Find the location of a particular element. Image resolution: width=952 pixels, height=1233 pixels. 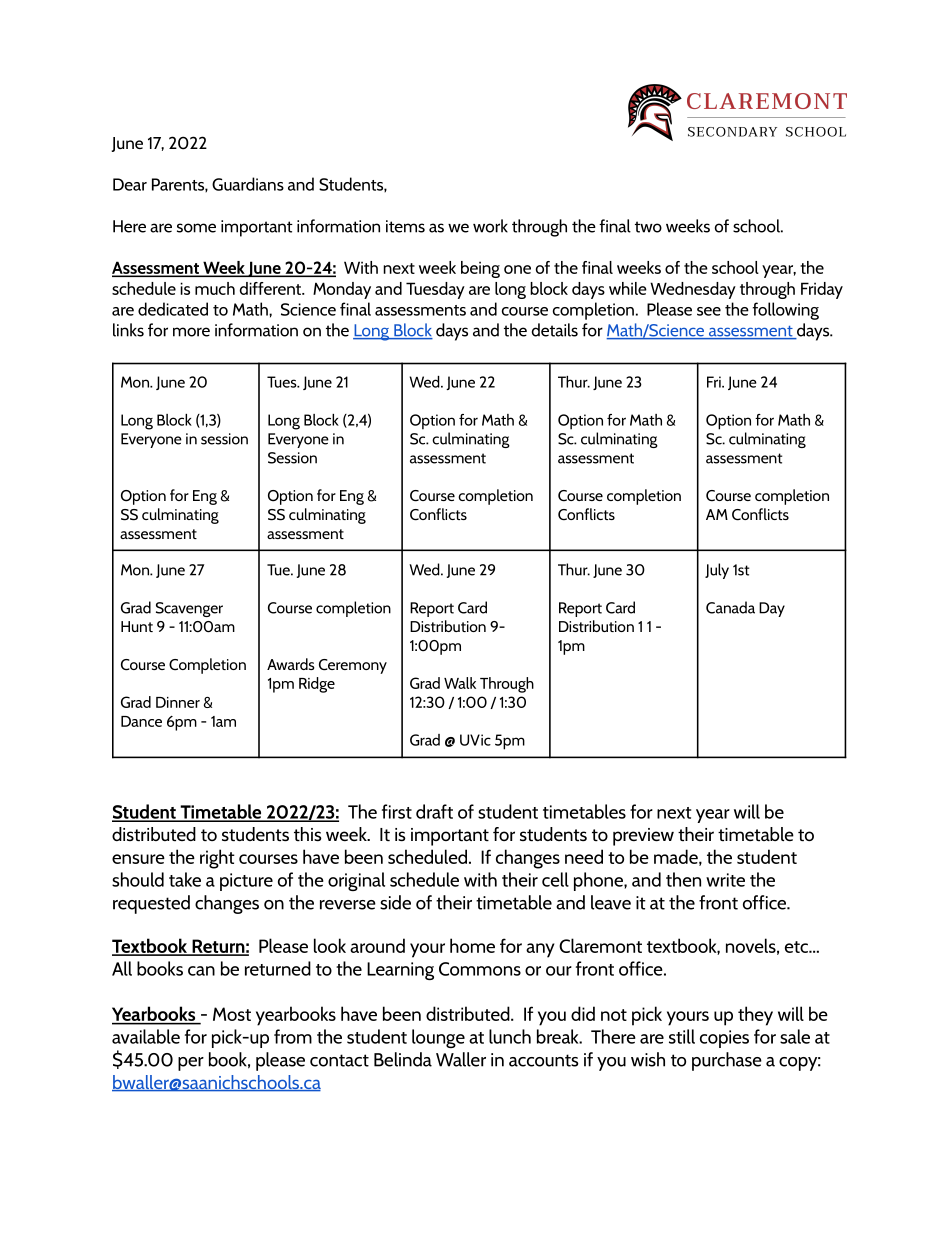

Scavenger is located at coordinates (189, 609).
